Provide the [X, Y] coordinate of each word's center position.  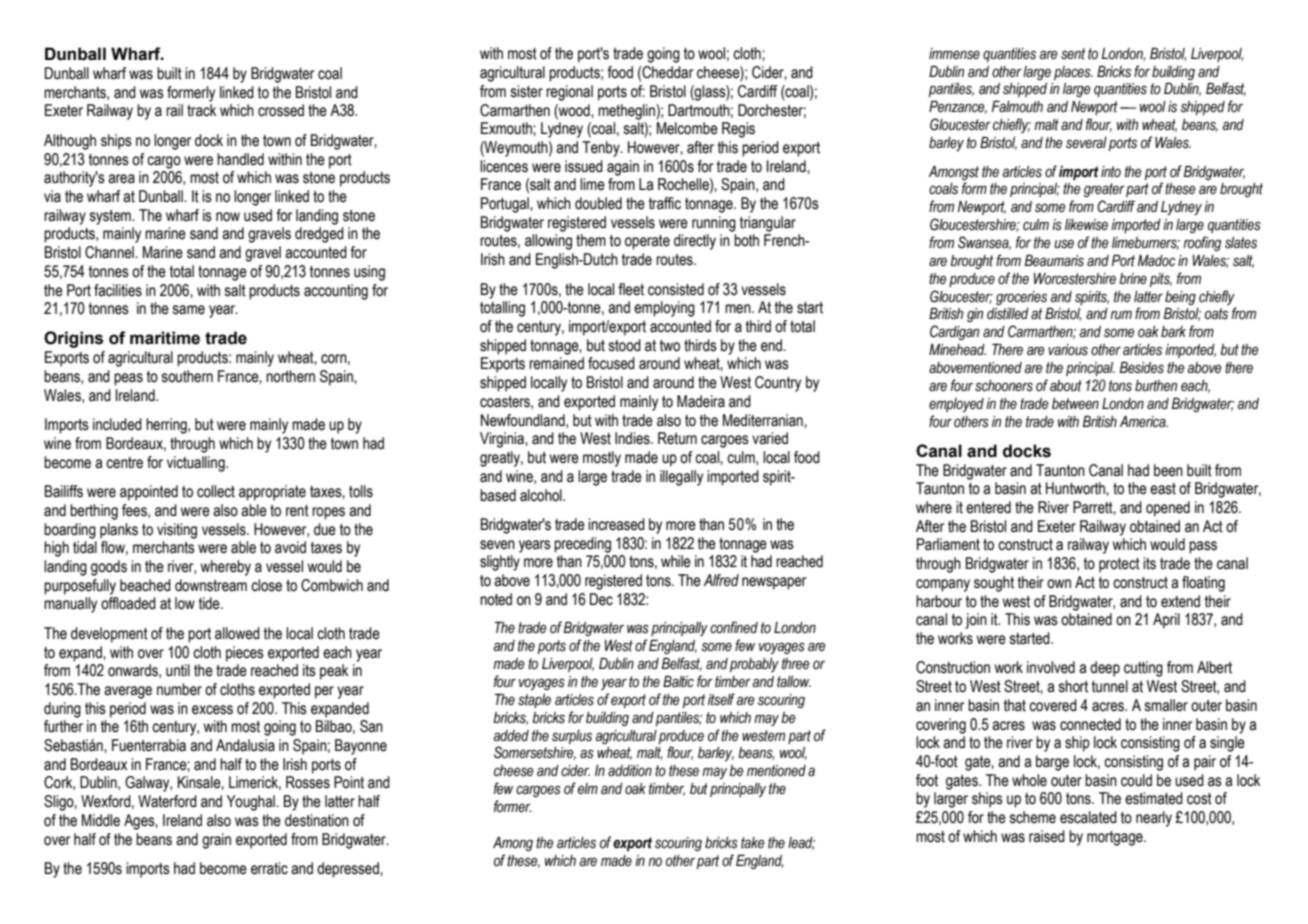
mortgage [1116, 838]
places [1073, 73]
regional [569, 93]
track [201, 110]
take [753, 843]
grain [216, 841]
